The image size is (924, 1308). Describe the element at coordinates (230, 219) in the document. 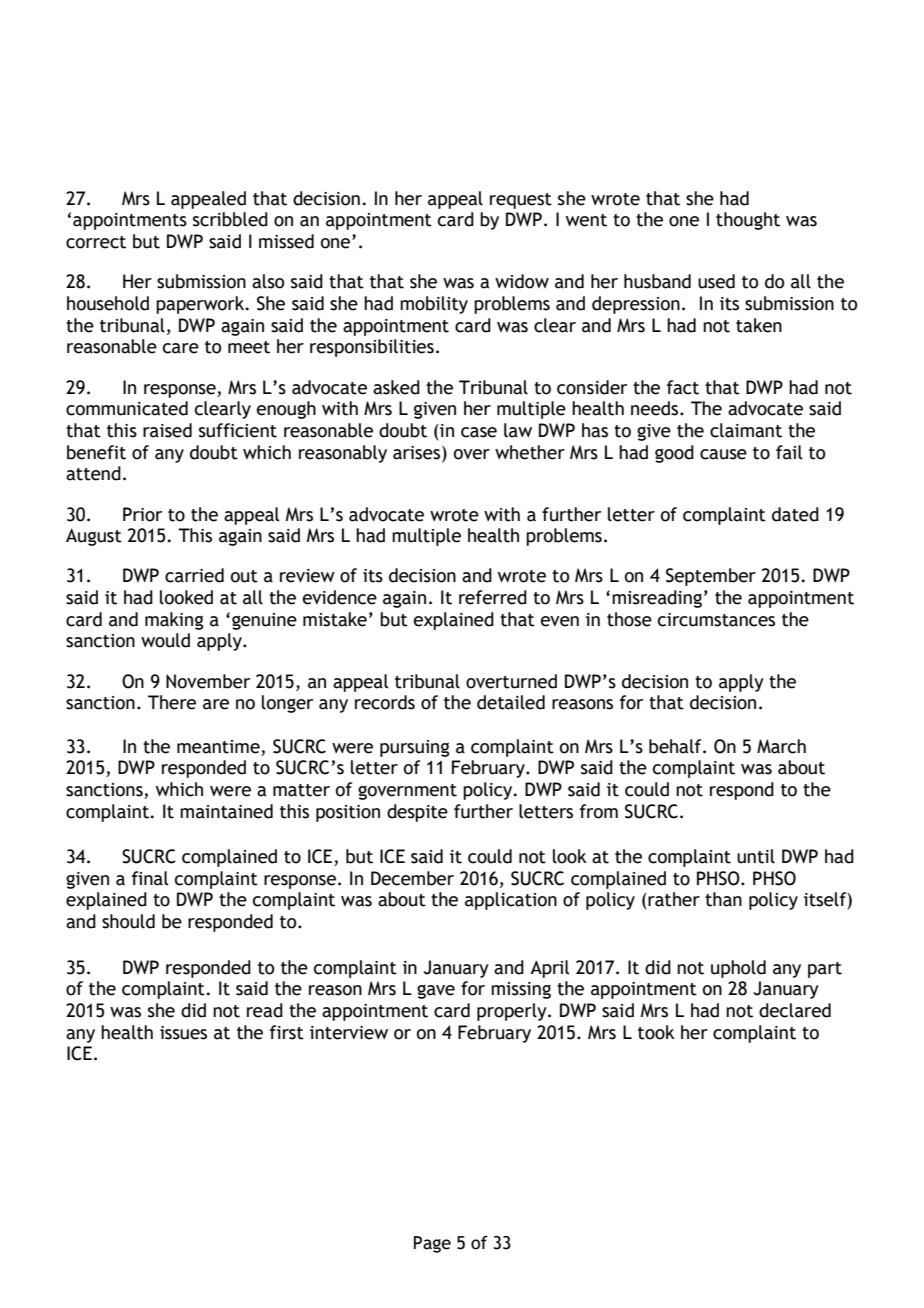

I see `scribbled` at that location.
